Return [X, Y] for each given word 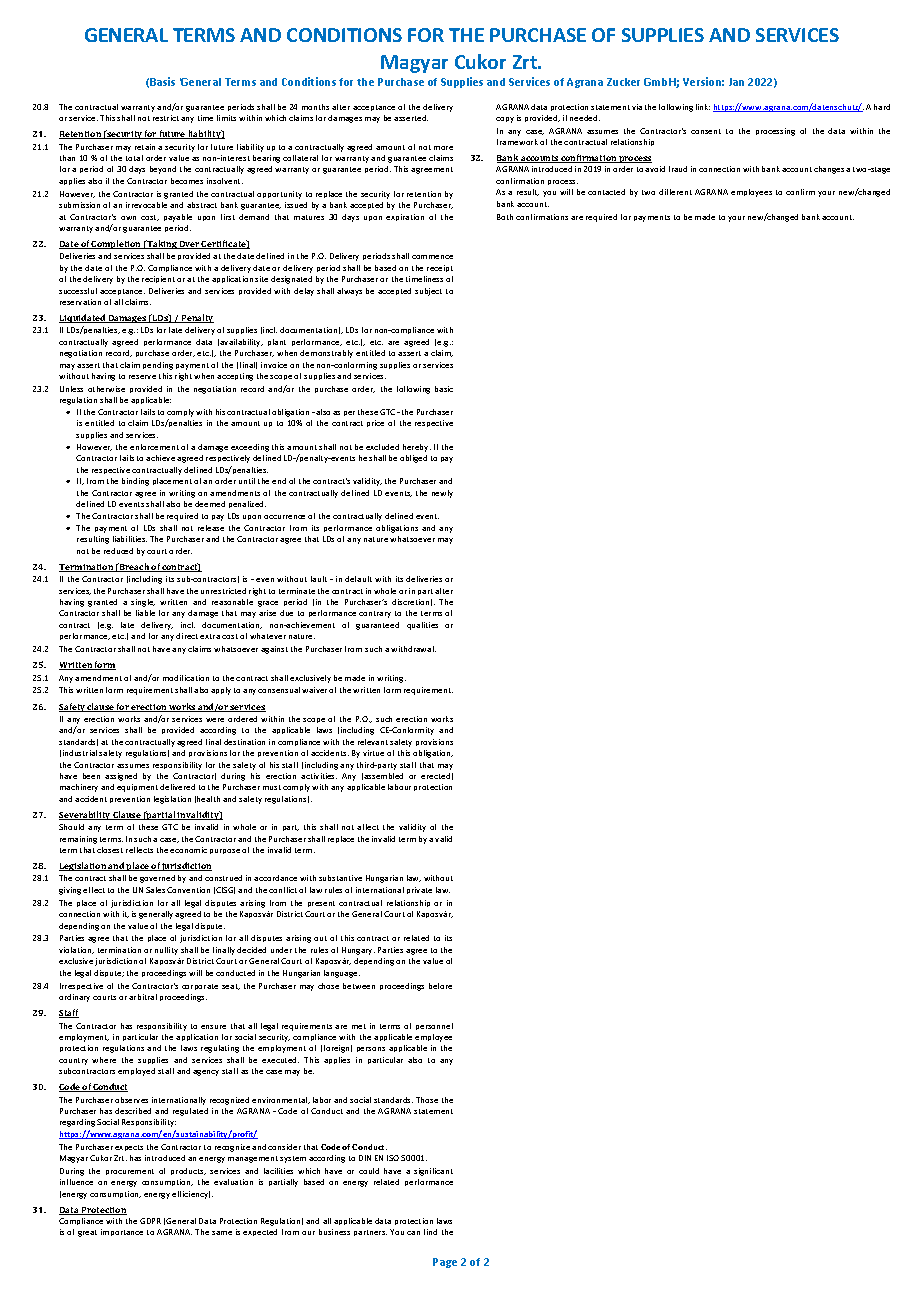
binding [135, 482]
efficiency [191, 1195]
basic [444, 389]
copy [505, 120]
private [419, 890]
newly [442, 494]
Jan [736, 82]
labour [399, 787]
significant [433, 1172]
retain [145, 147]
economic [188, 850]
